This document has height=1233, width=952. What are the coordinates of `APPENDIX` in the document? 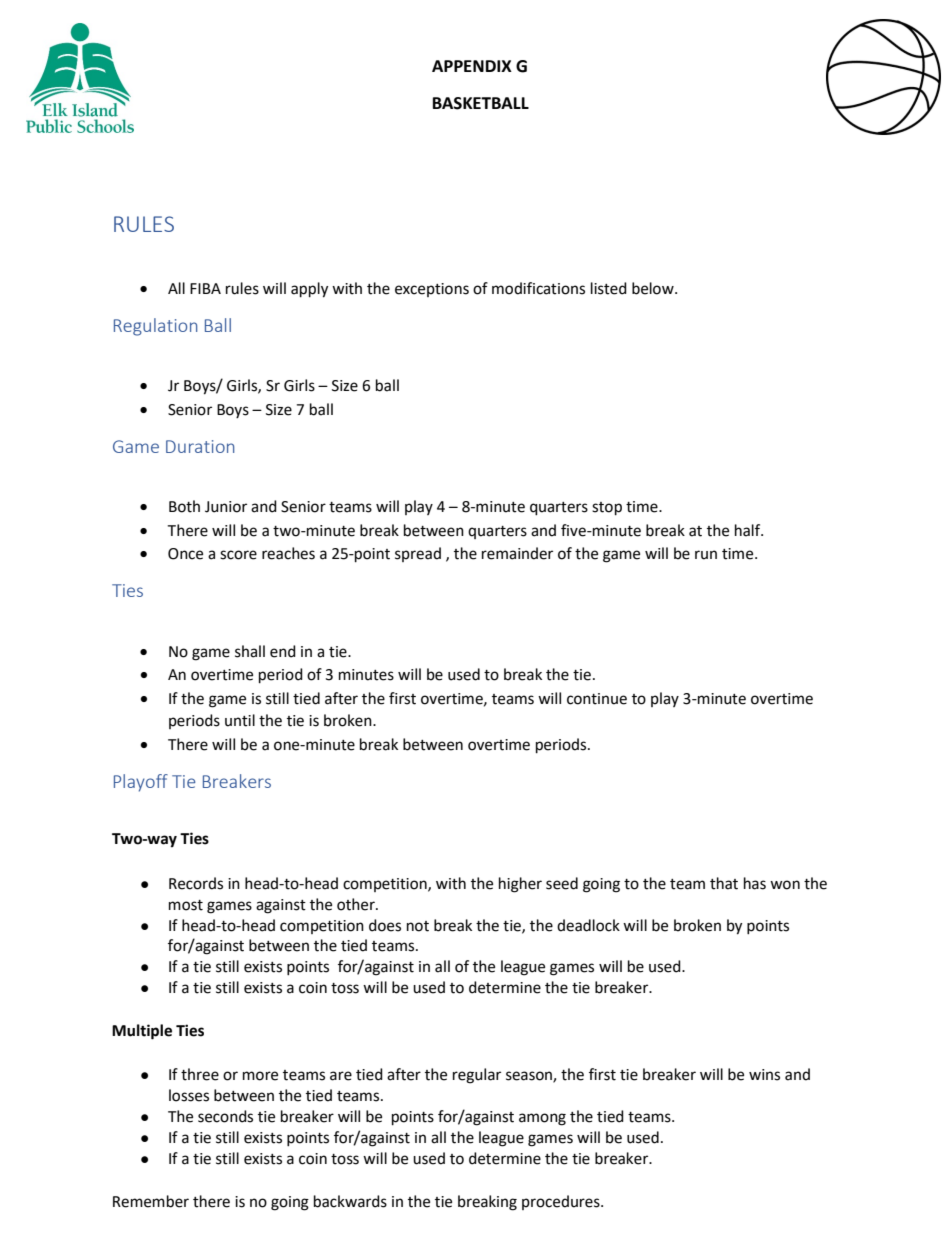 It's located at (472, 66).
